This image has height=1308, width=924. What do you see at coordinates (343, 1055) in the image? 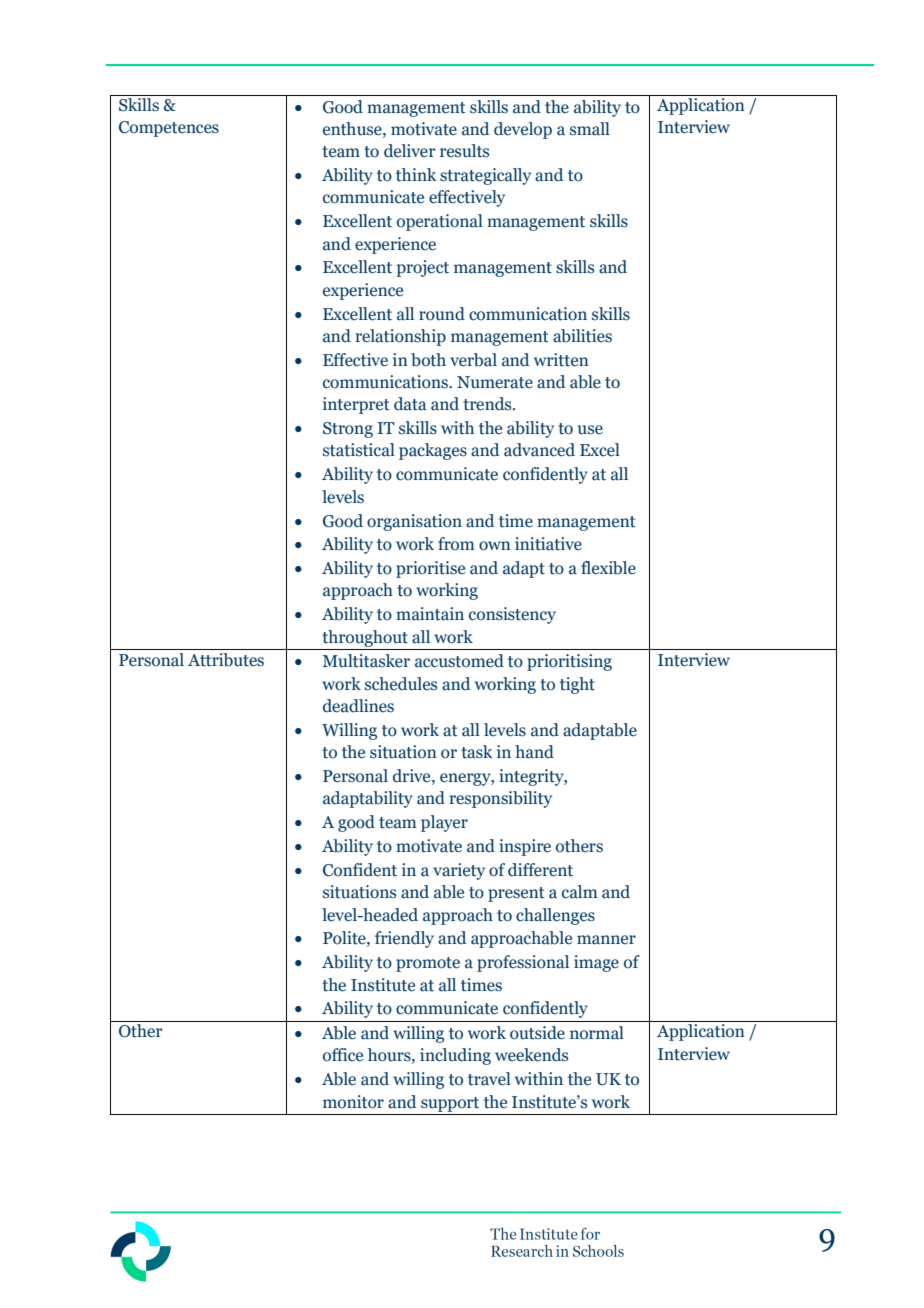
I see `office` at bounding box center [343, 1055].
